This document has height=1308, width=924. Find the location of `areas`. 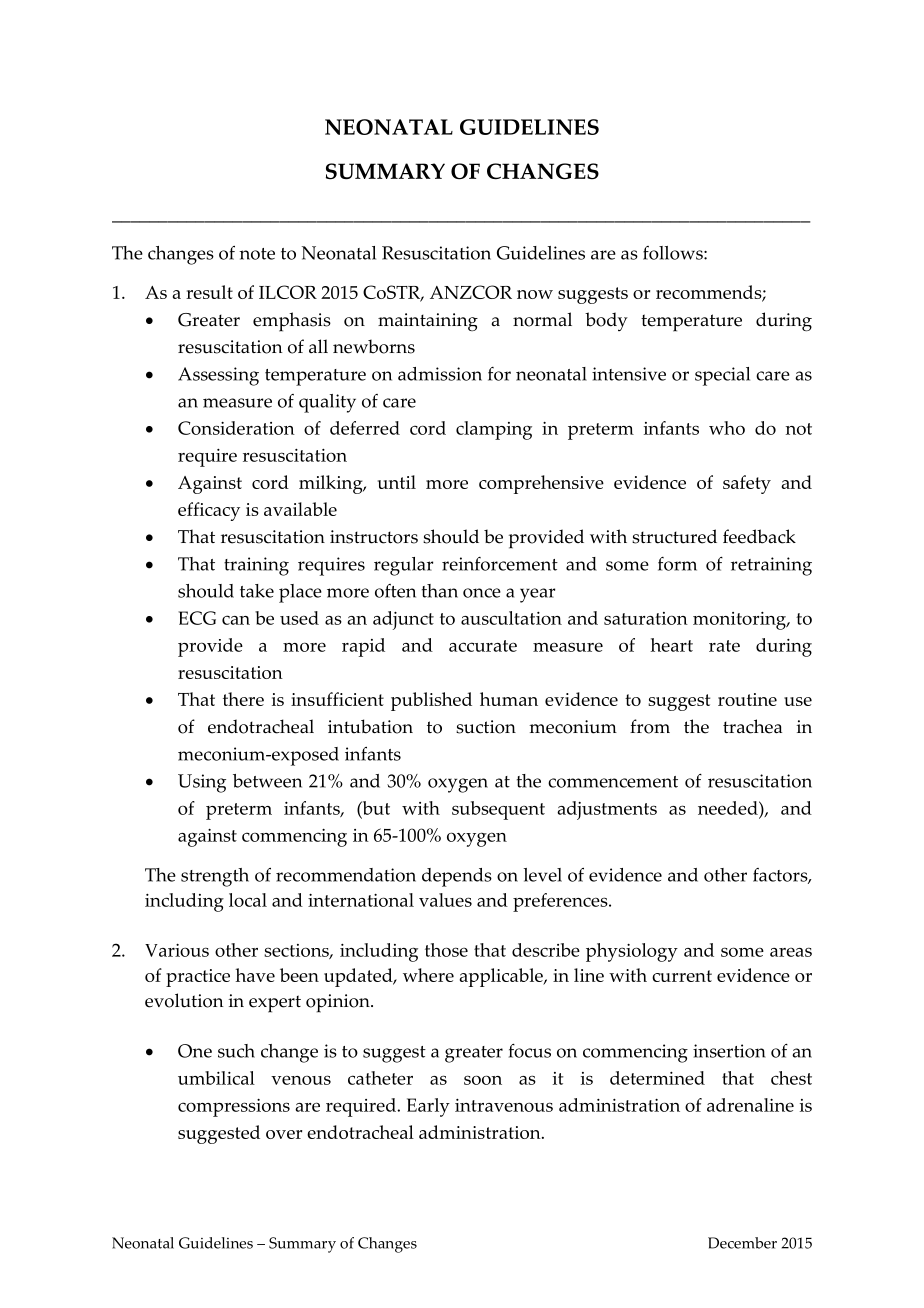

areas is located at coordinates (791, 952).
